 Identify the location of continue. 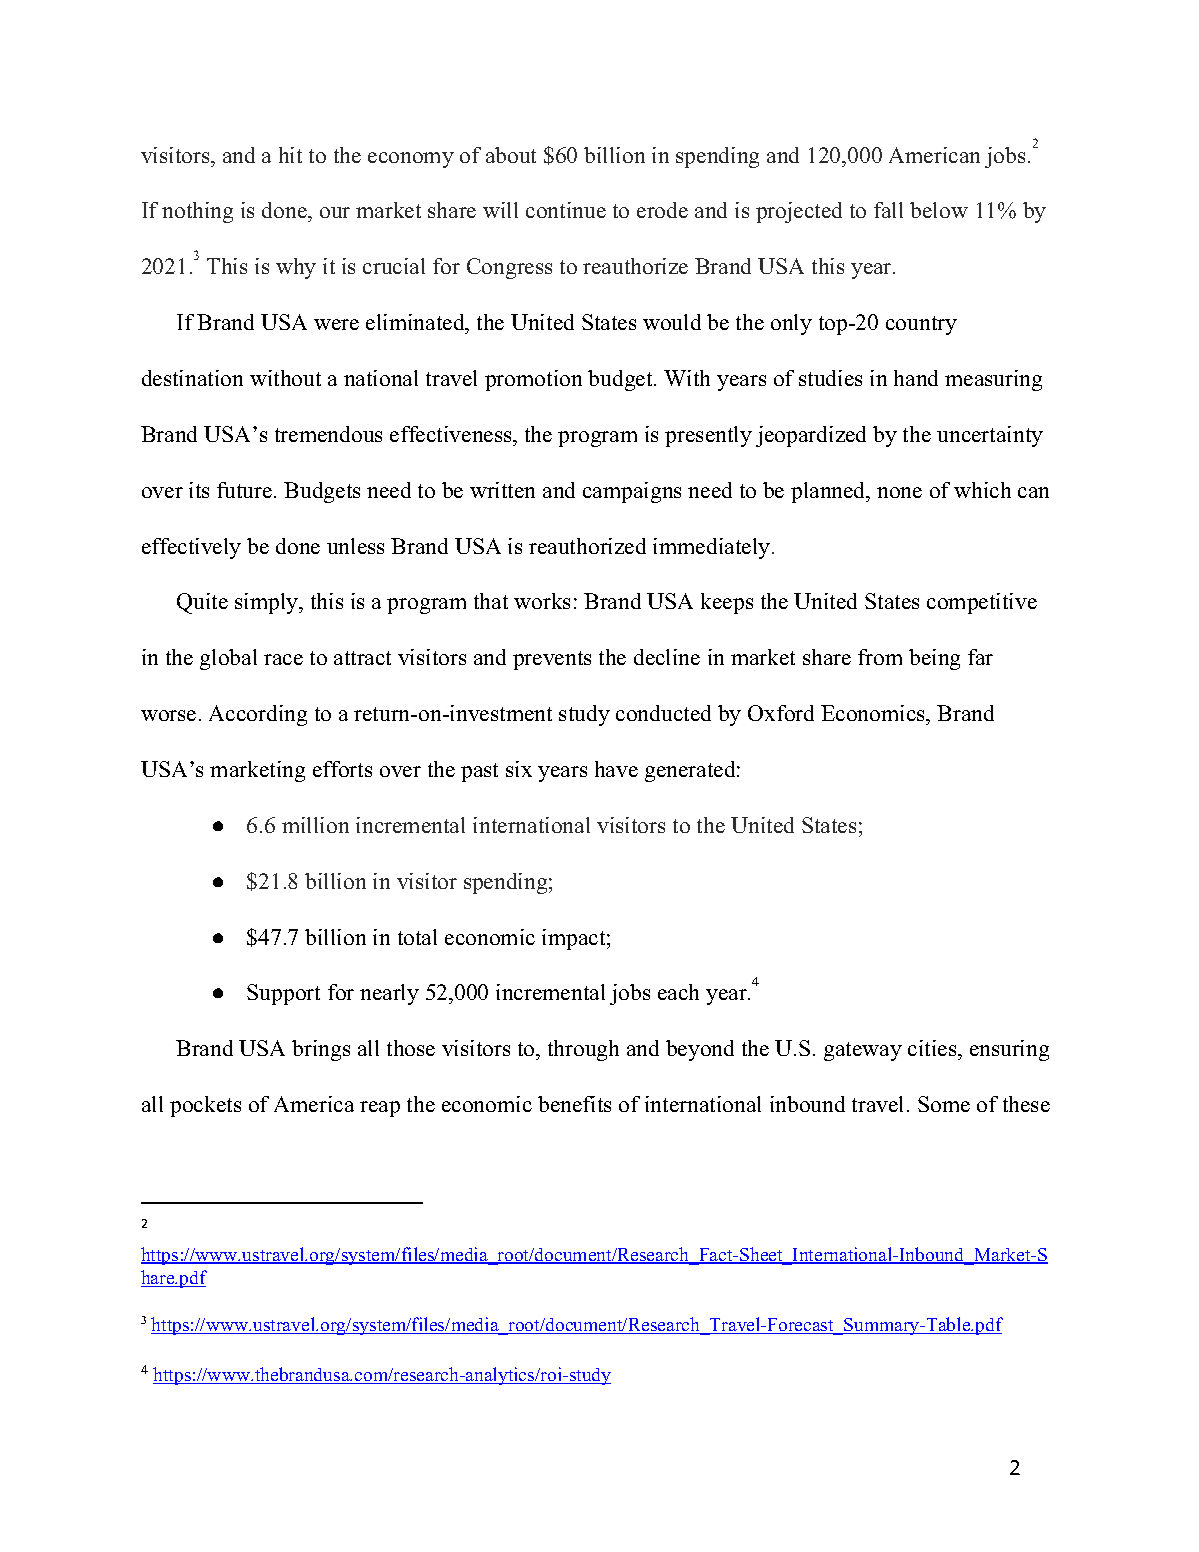
(566, 210).
